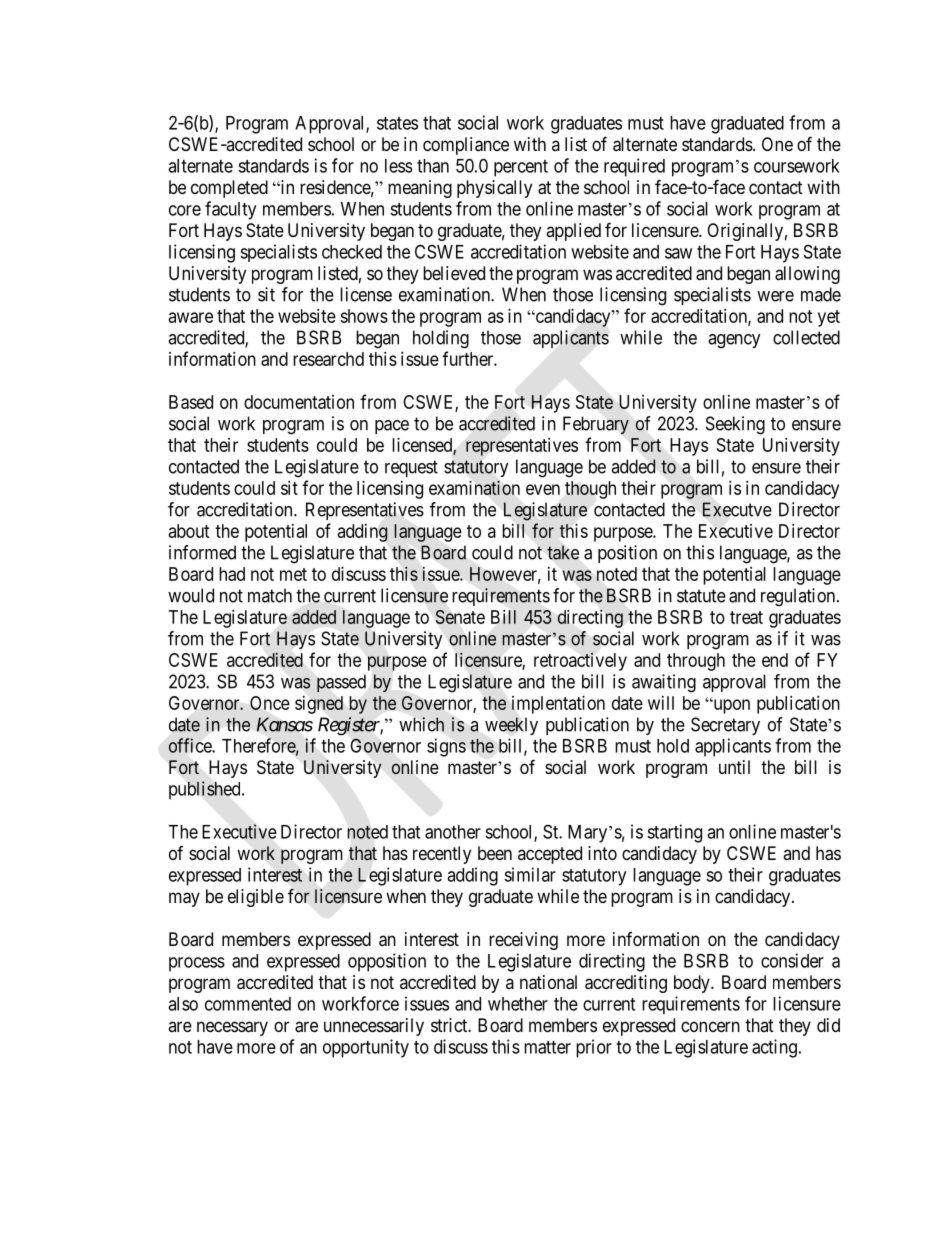 This screenshot has width=952, height=1233. Describe the element at coordinates (774, 1048) in the screenshot. I see `acting` at that location.
